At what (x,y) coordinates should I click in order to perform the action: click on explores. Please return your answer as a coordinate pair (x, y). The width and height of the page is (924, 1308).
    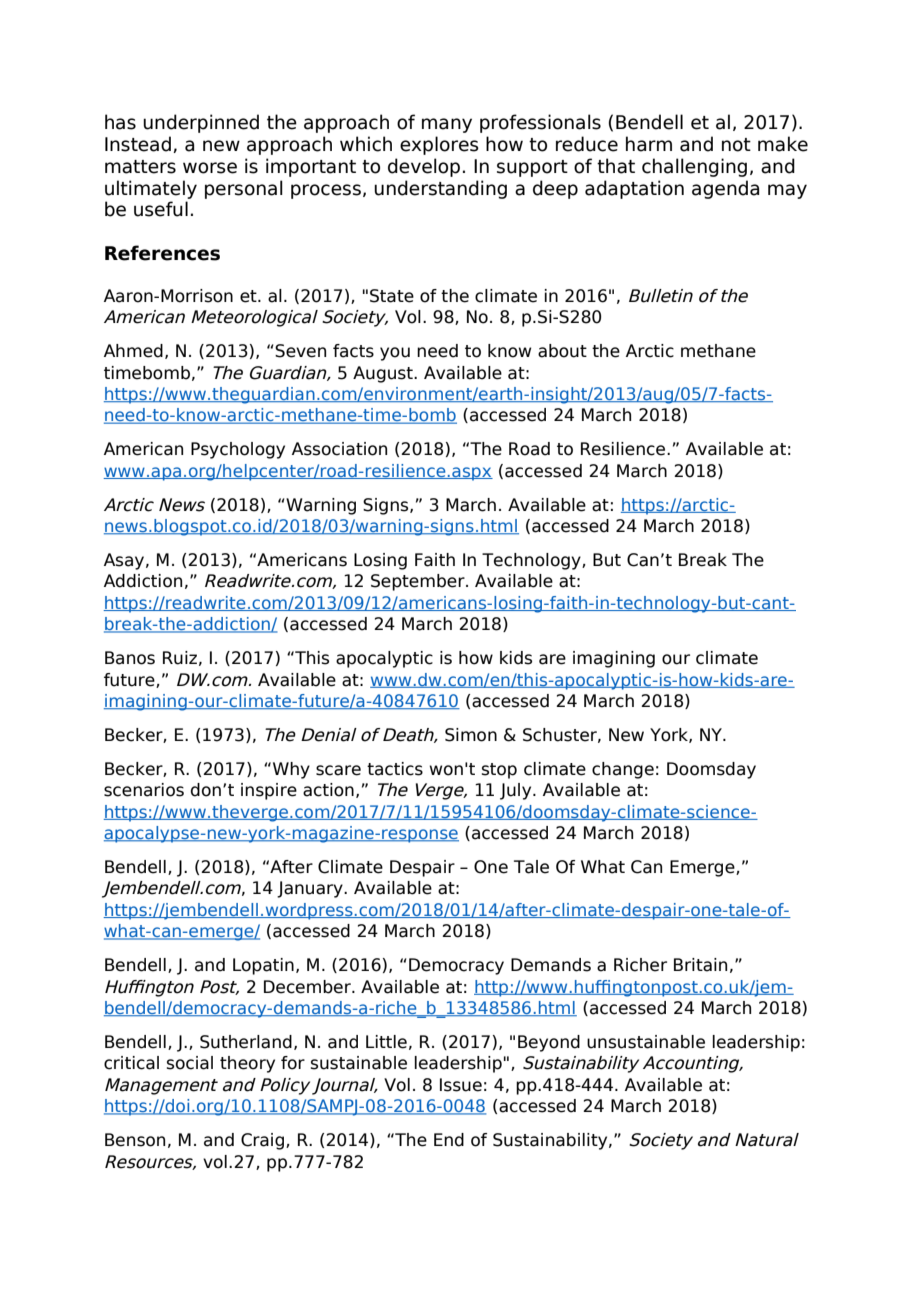
    Looking at the image, I should click on (439, 145).
